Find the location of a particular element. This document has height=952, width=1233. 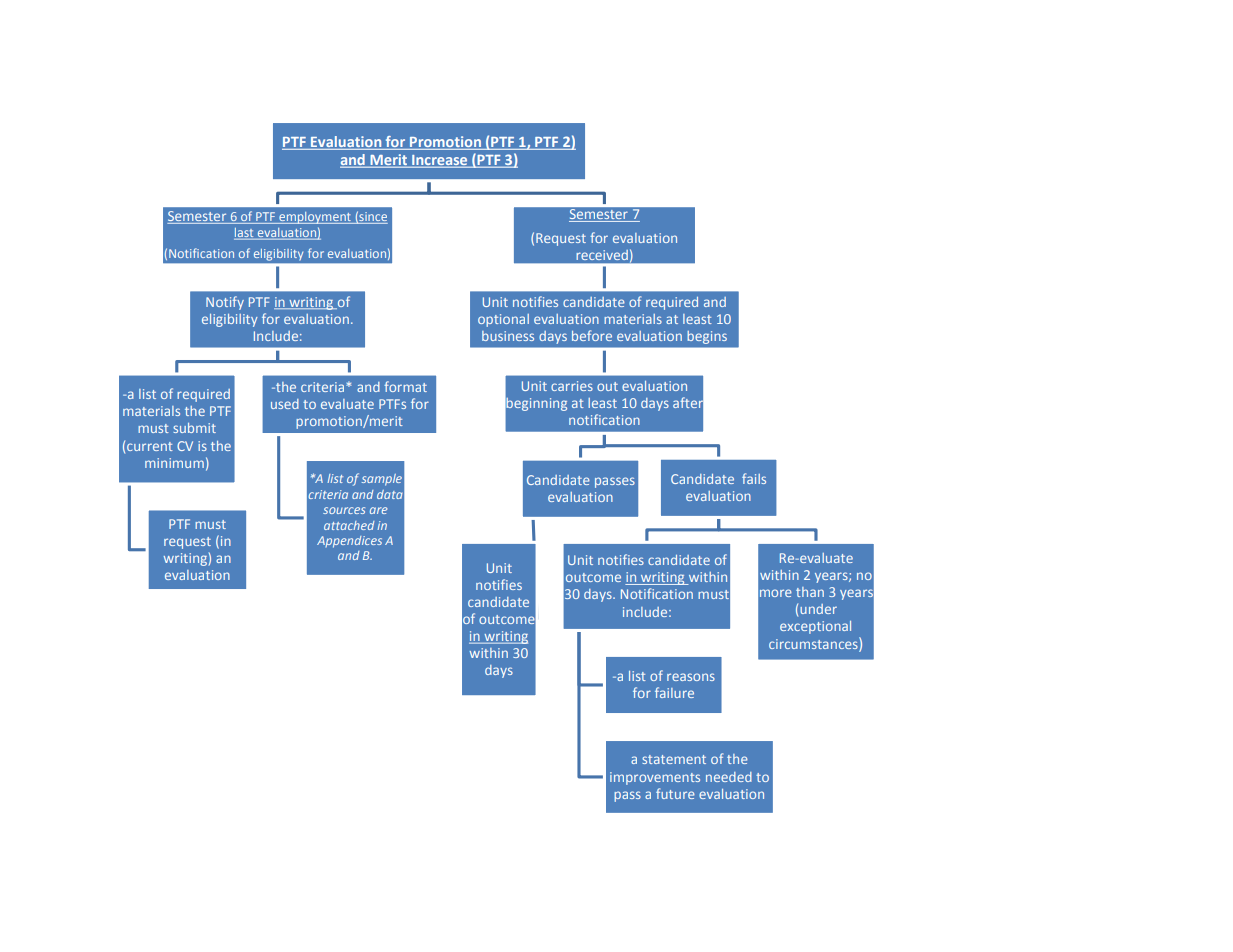

received is located at coordinates (602, 255).
